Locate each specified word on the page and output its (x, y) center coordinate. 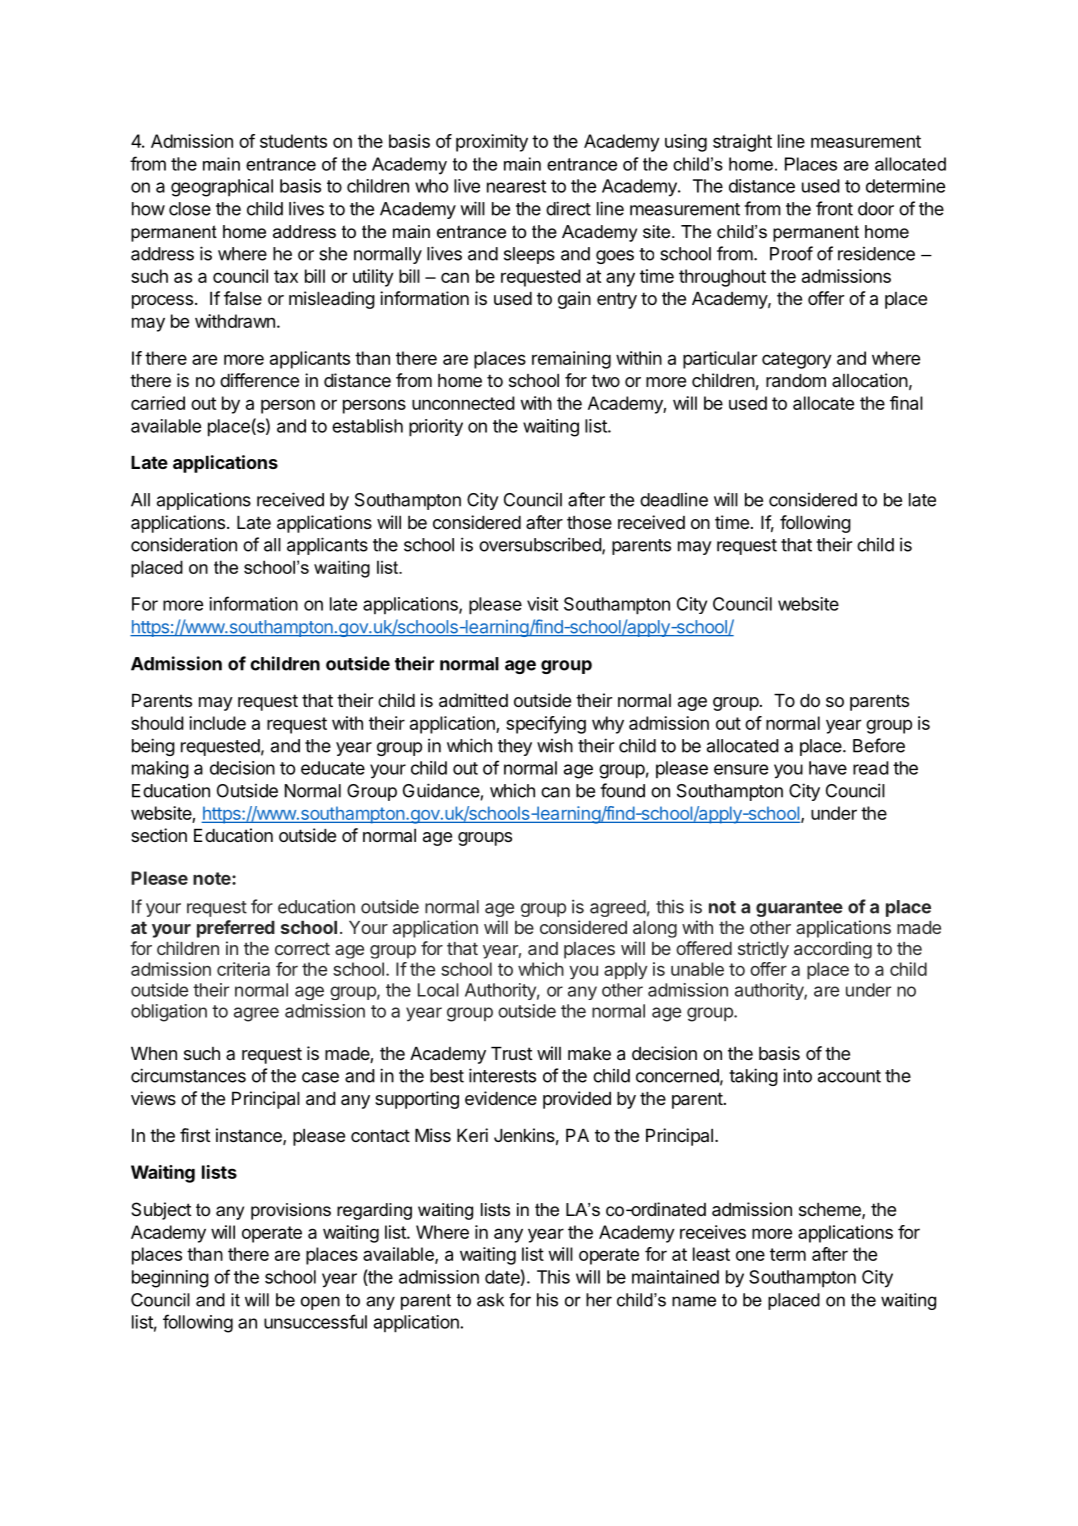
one (750, 1255)
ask (490, 1300)
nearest (516, 186)
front (834, 208)
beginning (170, 1279)
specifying (546, 725)
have (828, 768)
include (217, 723)
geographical (222, 188)
